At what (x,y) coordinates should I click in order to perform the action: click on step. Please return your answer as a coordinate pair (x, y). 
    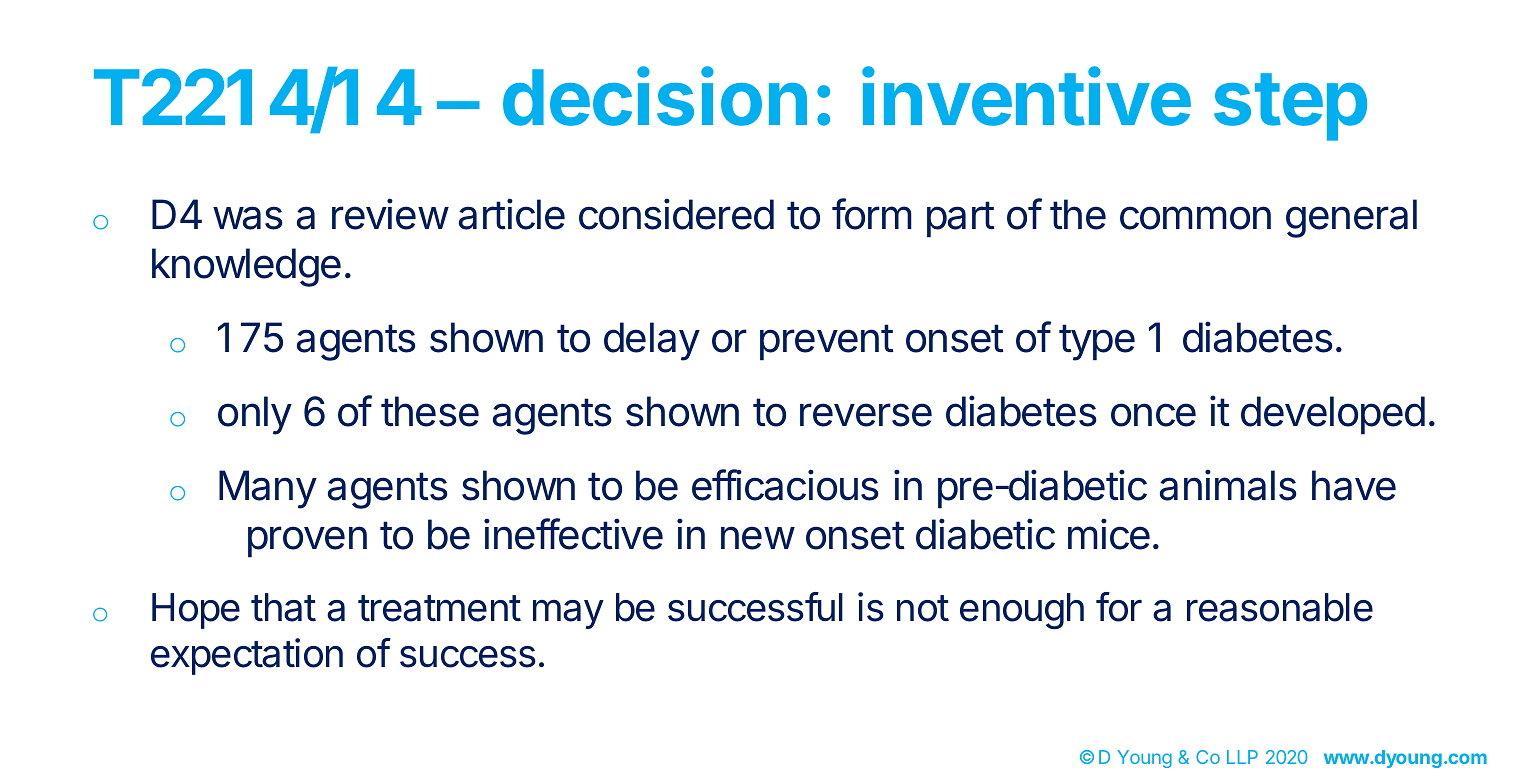
    Looking at the image, I should click on (1290, 107).
